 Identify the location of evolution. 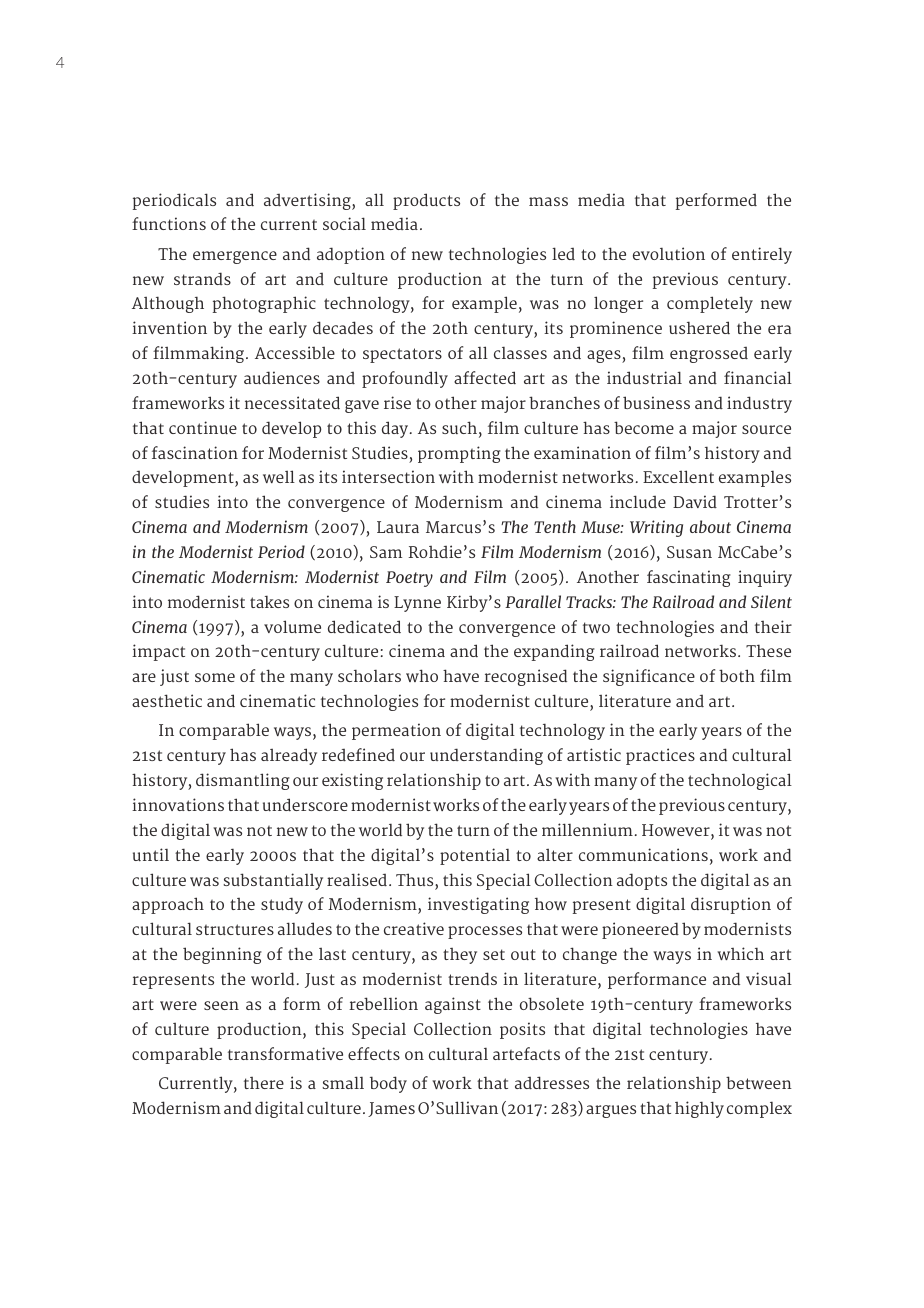
(669, 253).
